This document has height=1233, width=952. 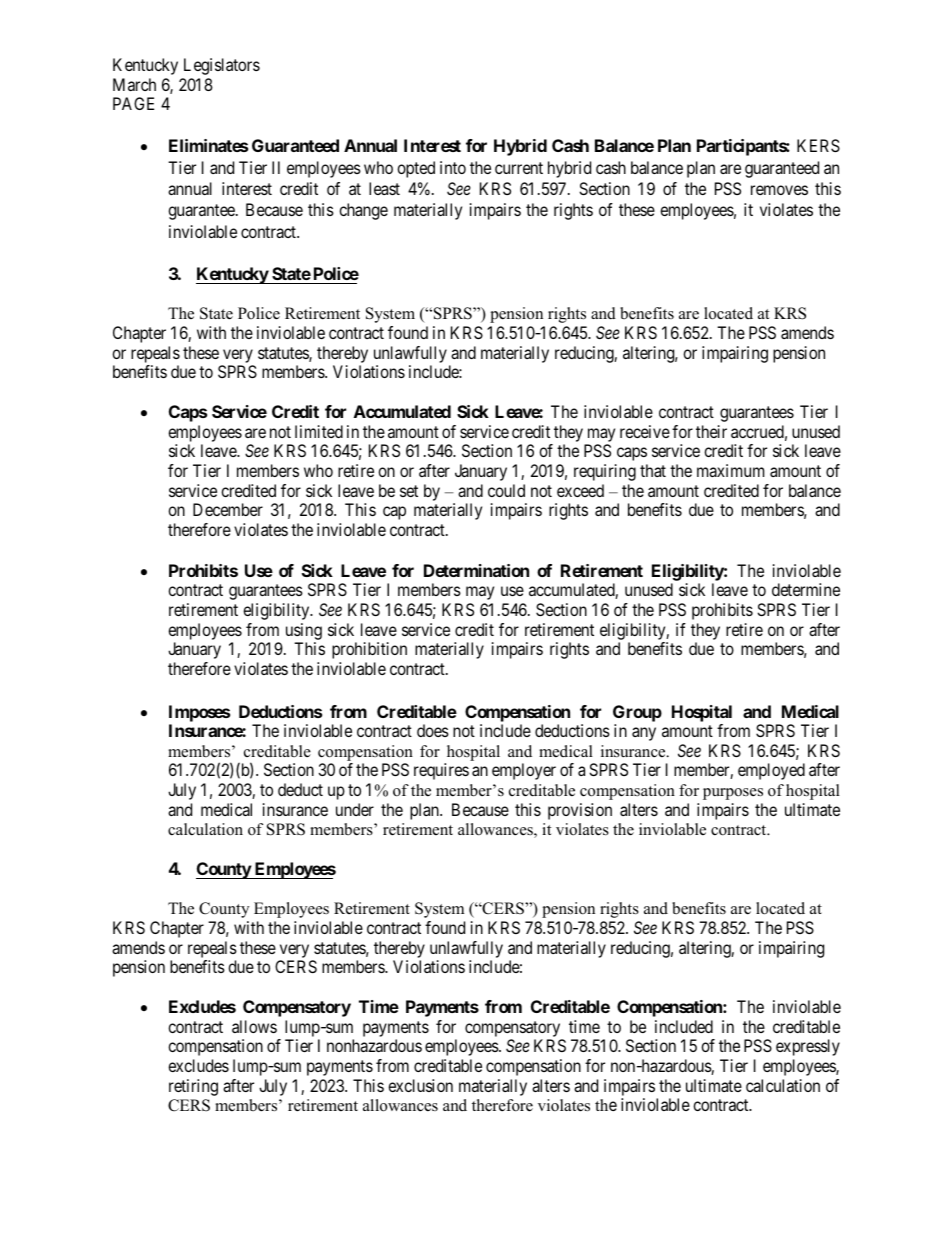 What do you see at coordinates (779, 190) in the document?
I see `removes` at bounding box center [779, 190].
